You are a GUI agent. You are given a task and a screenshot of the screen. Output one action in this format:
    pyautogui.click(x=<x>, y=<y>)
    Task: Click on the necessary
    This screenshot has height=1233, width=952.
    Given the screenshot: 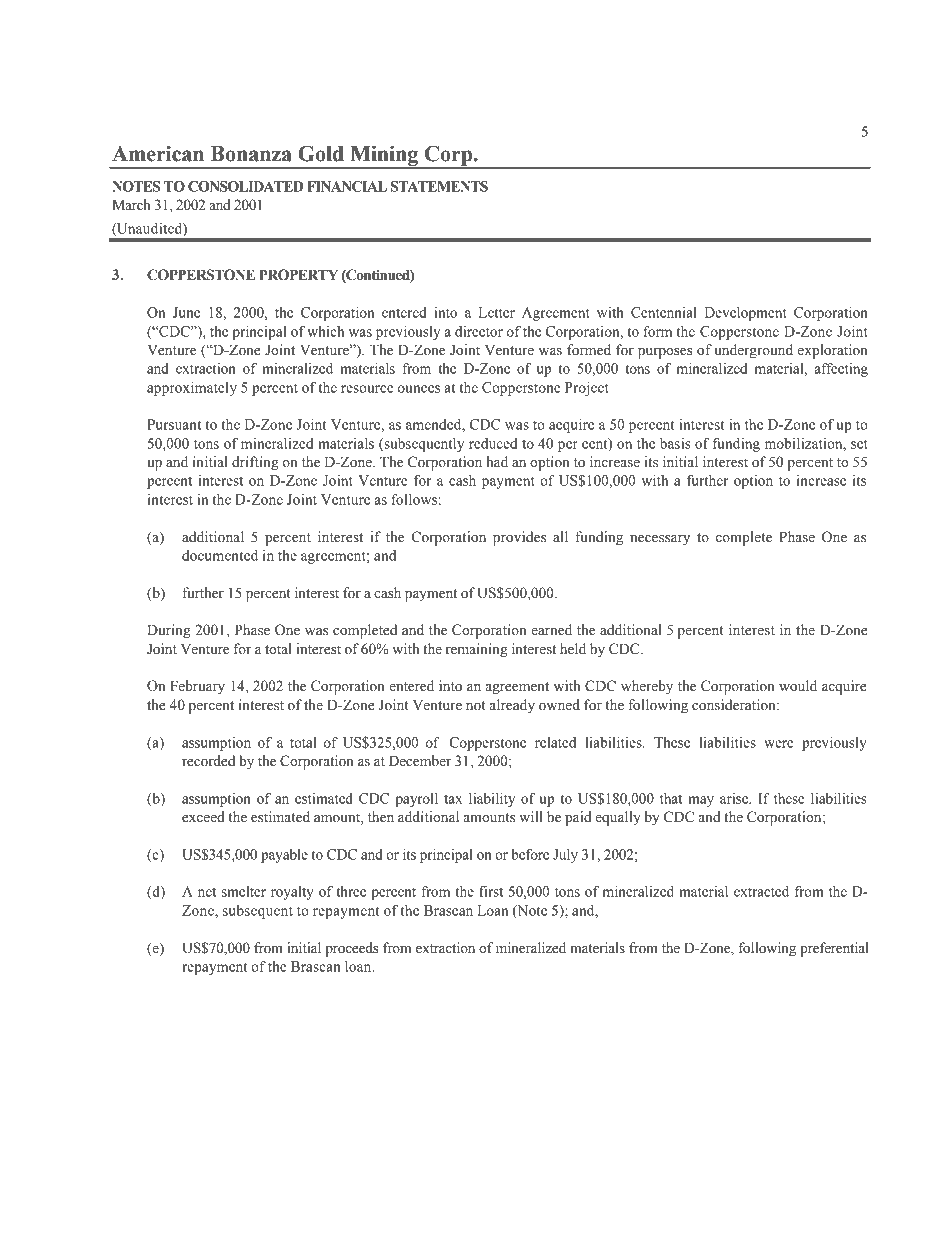 What is the action you would take?
    pyautogui.click(x=660, y=540)
